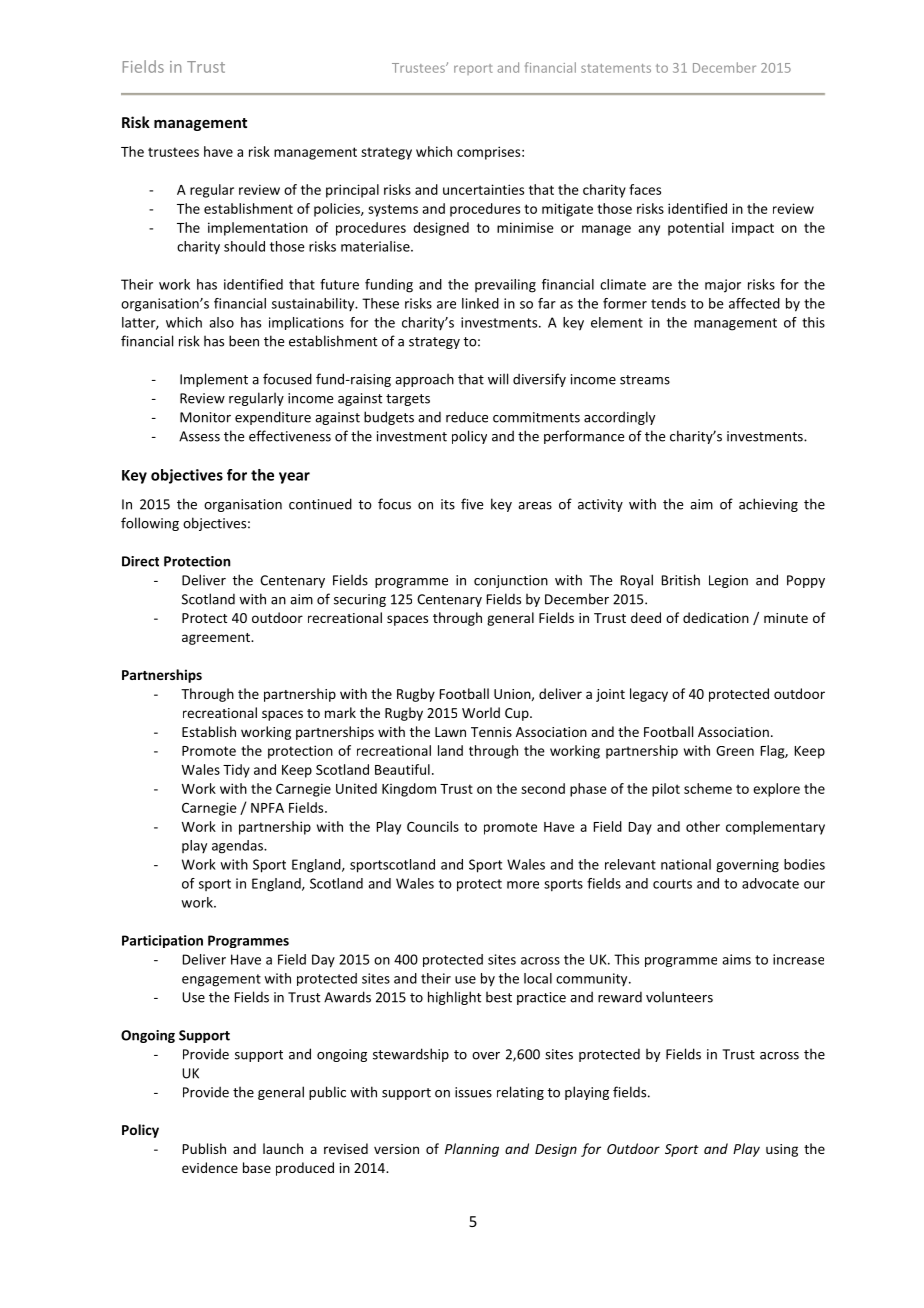 This screenshot has height=1308, width=924. Describe the element at coordinates (352, 191) in the screenshot. I see `principal` at that location.
